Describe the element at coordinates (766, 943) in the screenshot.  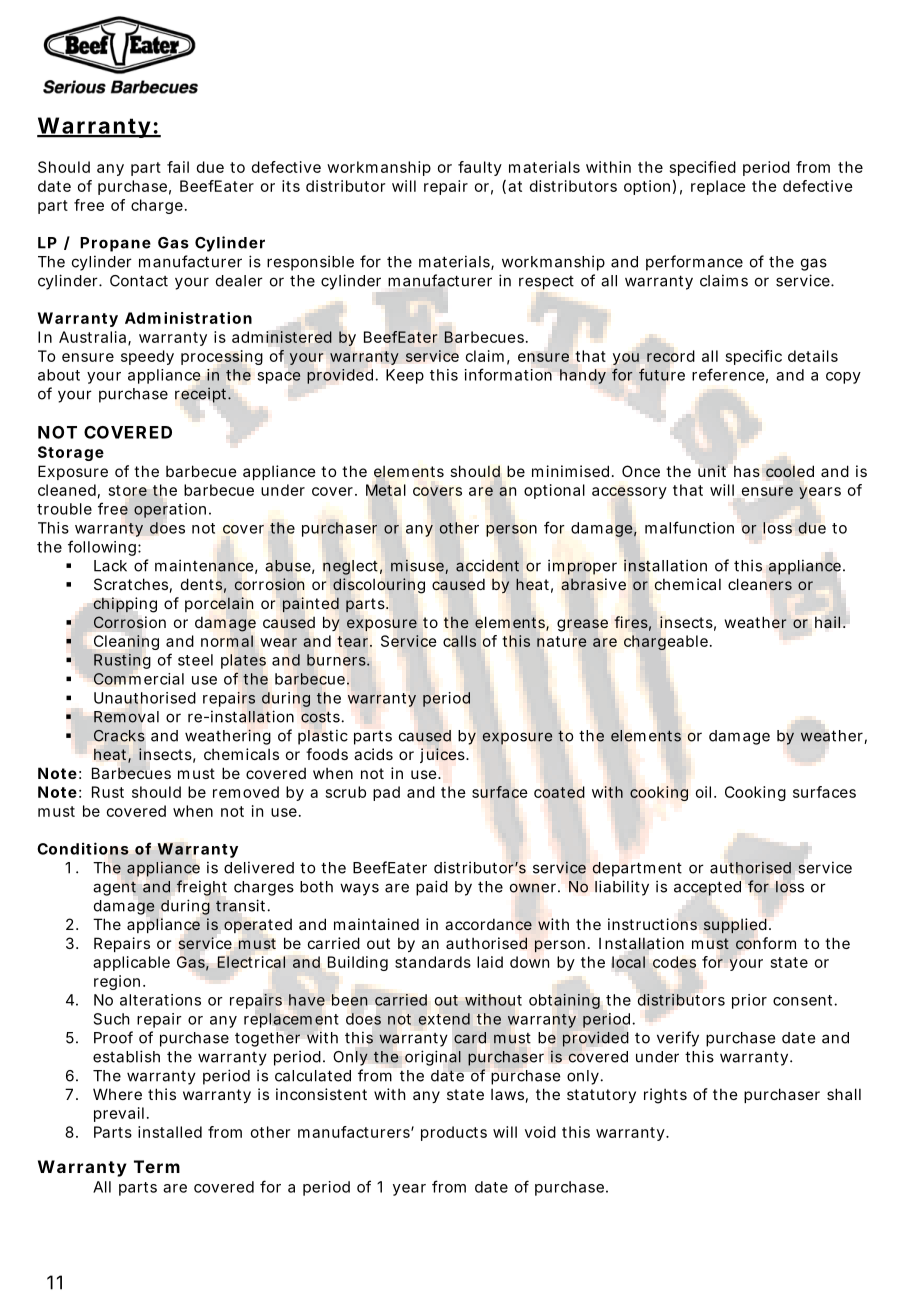
I see `conform` at that location.
